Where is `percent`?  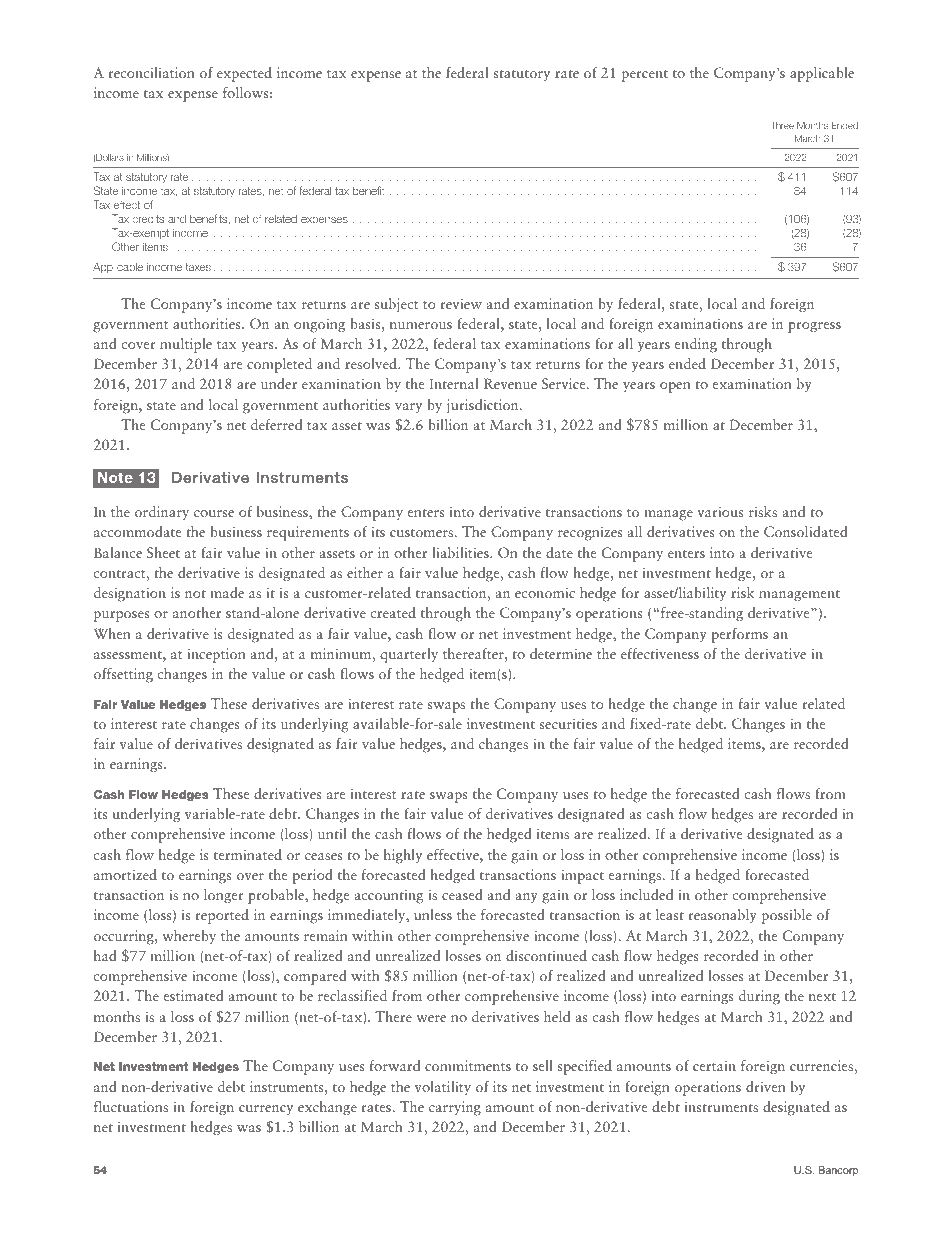 percent is located at coordinates (645, 76).
